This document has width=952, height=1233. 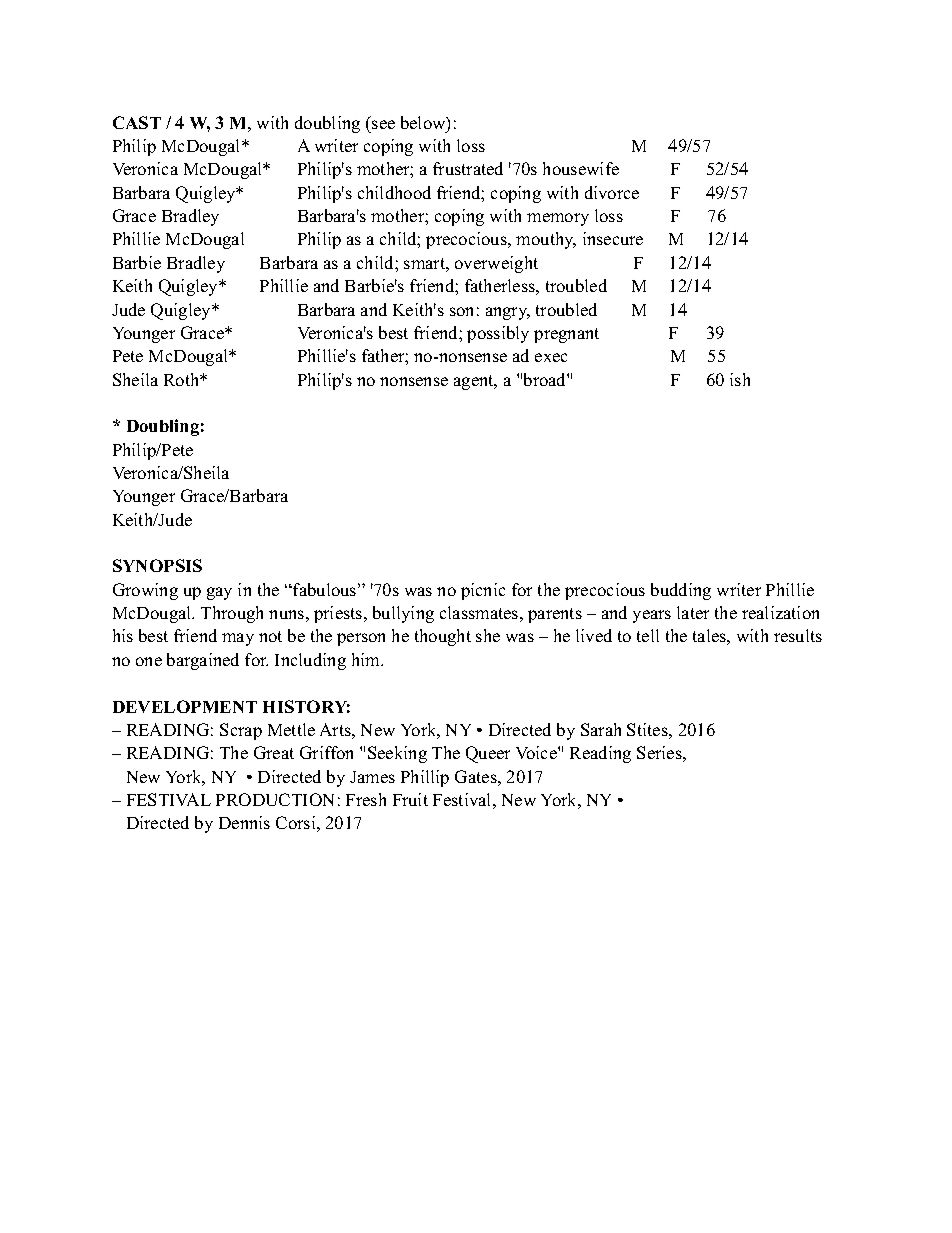 I want to click on divorce, so click(x=612, y=192).
